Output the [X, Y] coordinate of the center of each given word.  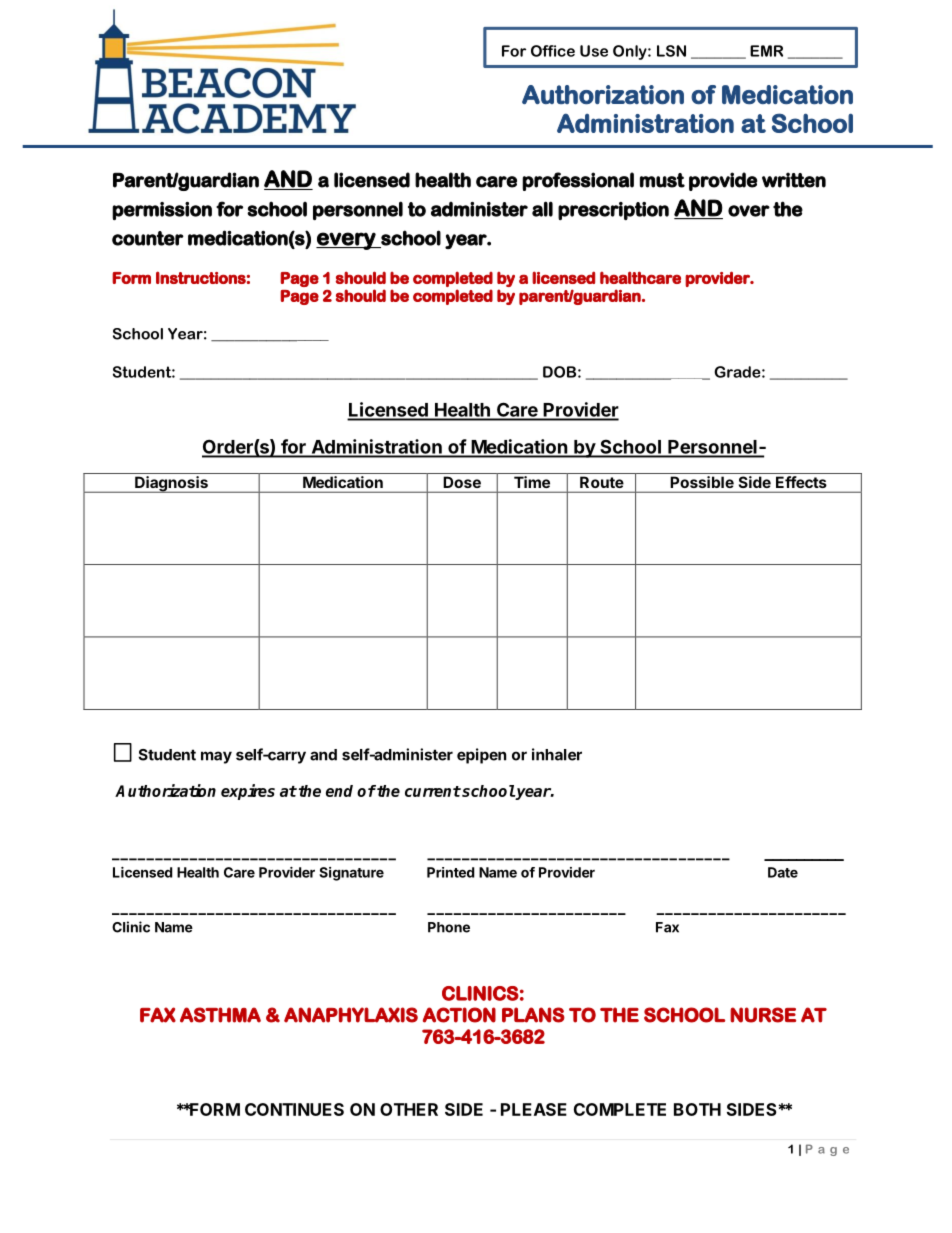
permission [162, 211]
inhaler [557, 754]
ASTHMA [220, 1015]
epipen [481, 756]
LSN [671, 51]
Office [553, 51]
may [216, 757]
